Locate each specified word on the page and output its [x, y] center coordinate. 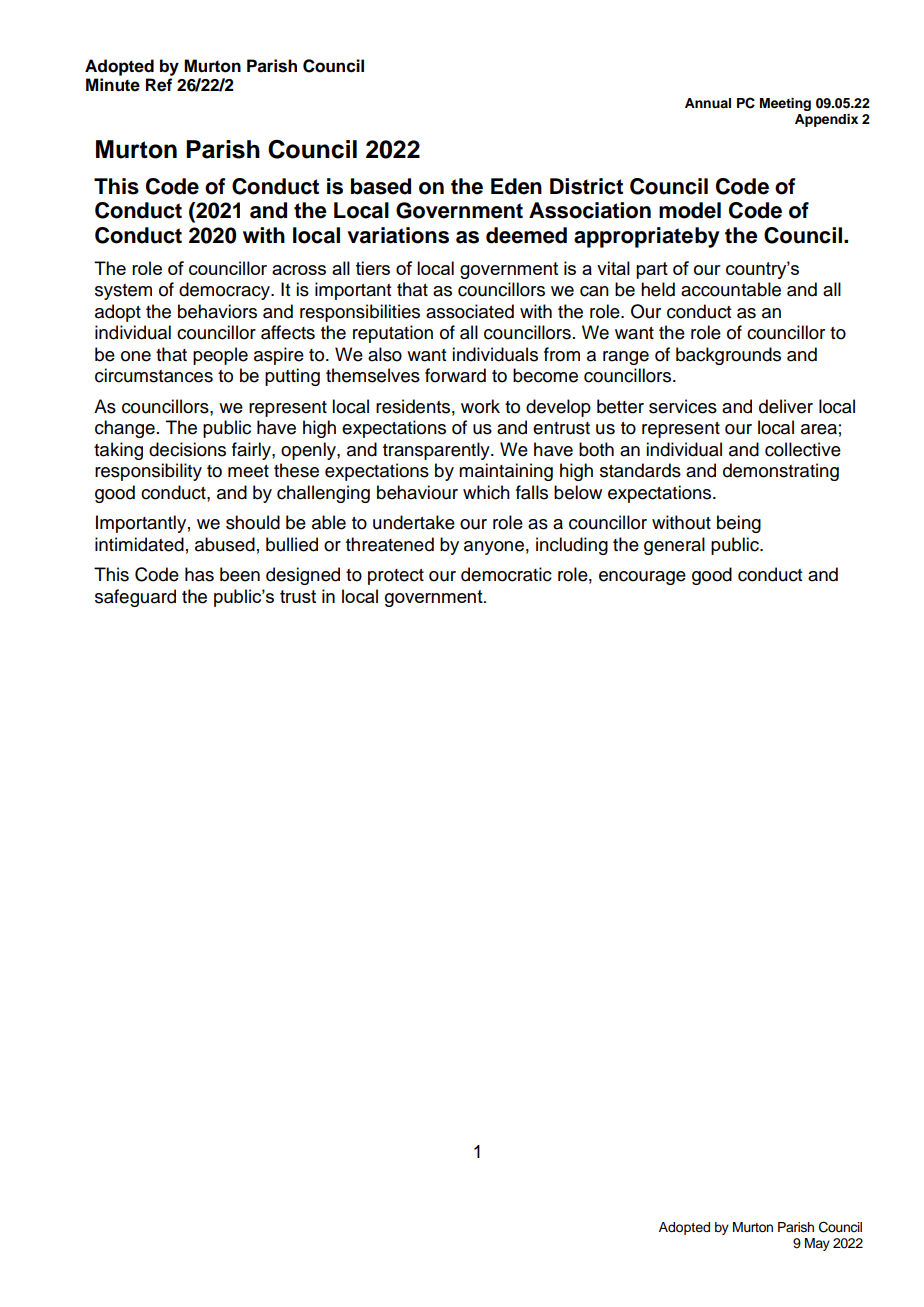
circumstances [154, 375]
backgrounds [728, 356]
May [817, 1244]
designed [303, 576]
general [674, 546]
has [199, 574]
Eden [516, 186]
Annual [708, 103]
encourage [642, 578]
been [240, 574]
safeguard [135, 598]
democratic [506, 574]
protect [396, 577]
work [480, 406]
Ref [159, 85]
